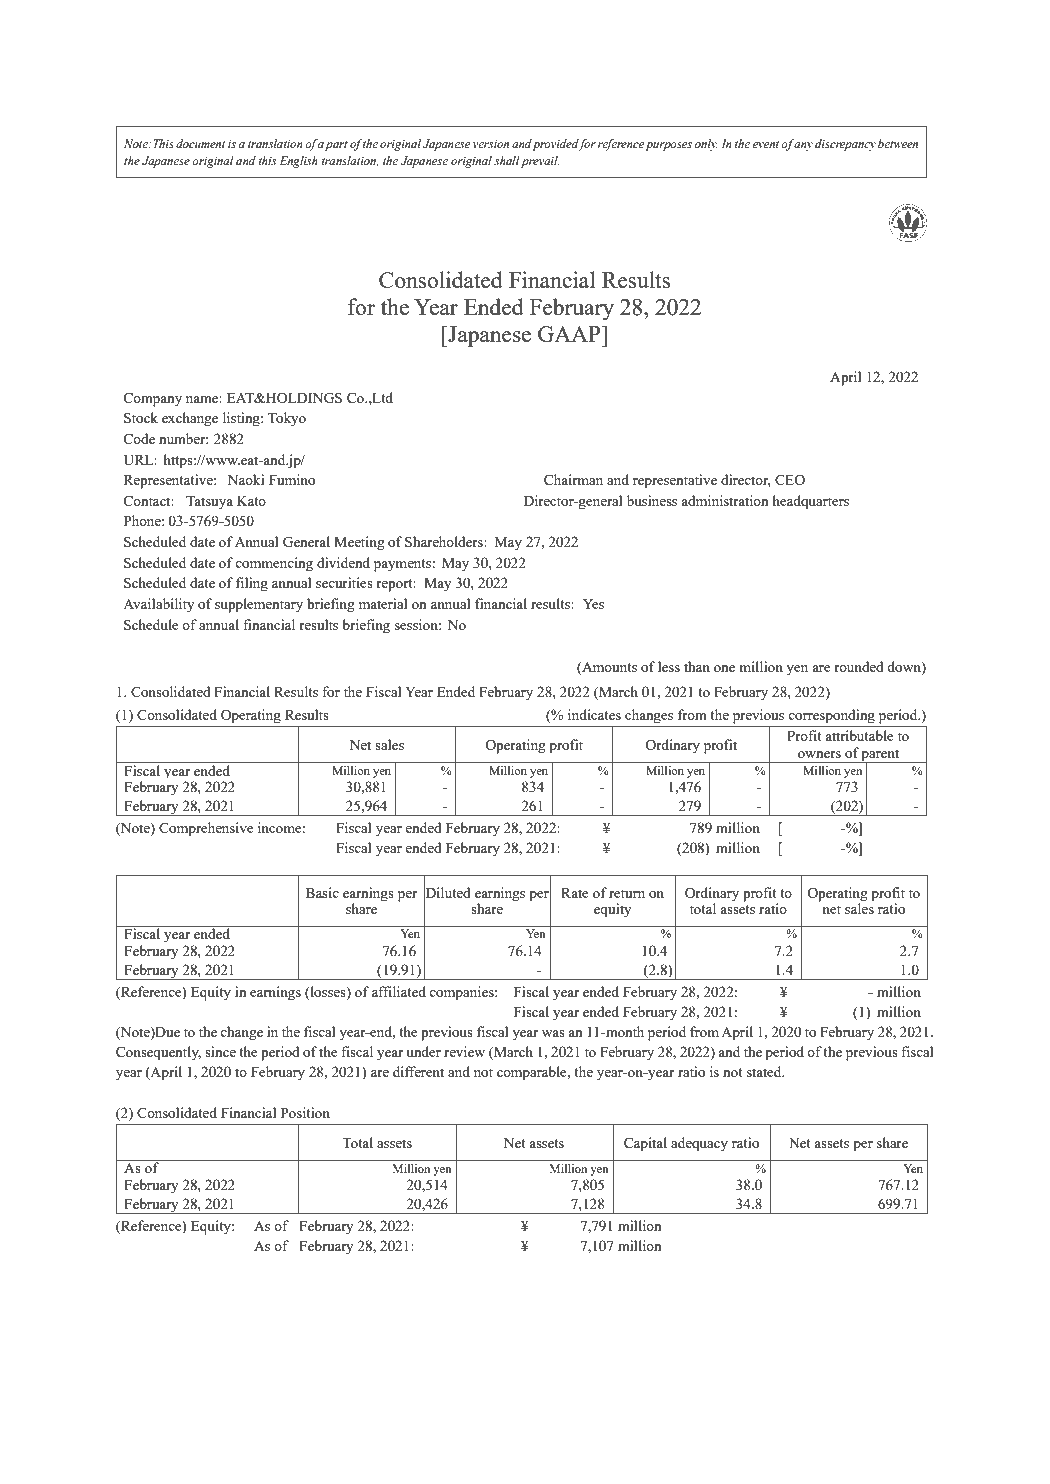 Image resolution: width=1050 pixels, height=1484 pixels. I want to click on document, so click(200, 143).
